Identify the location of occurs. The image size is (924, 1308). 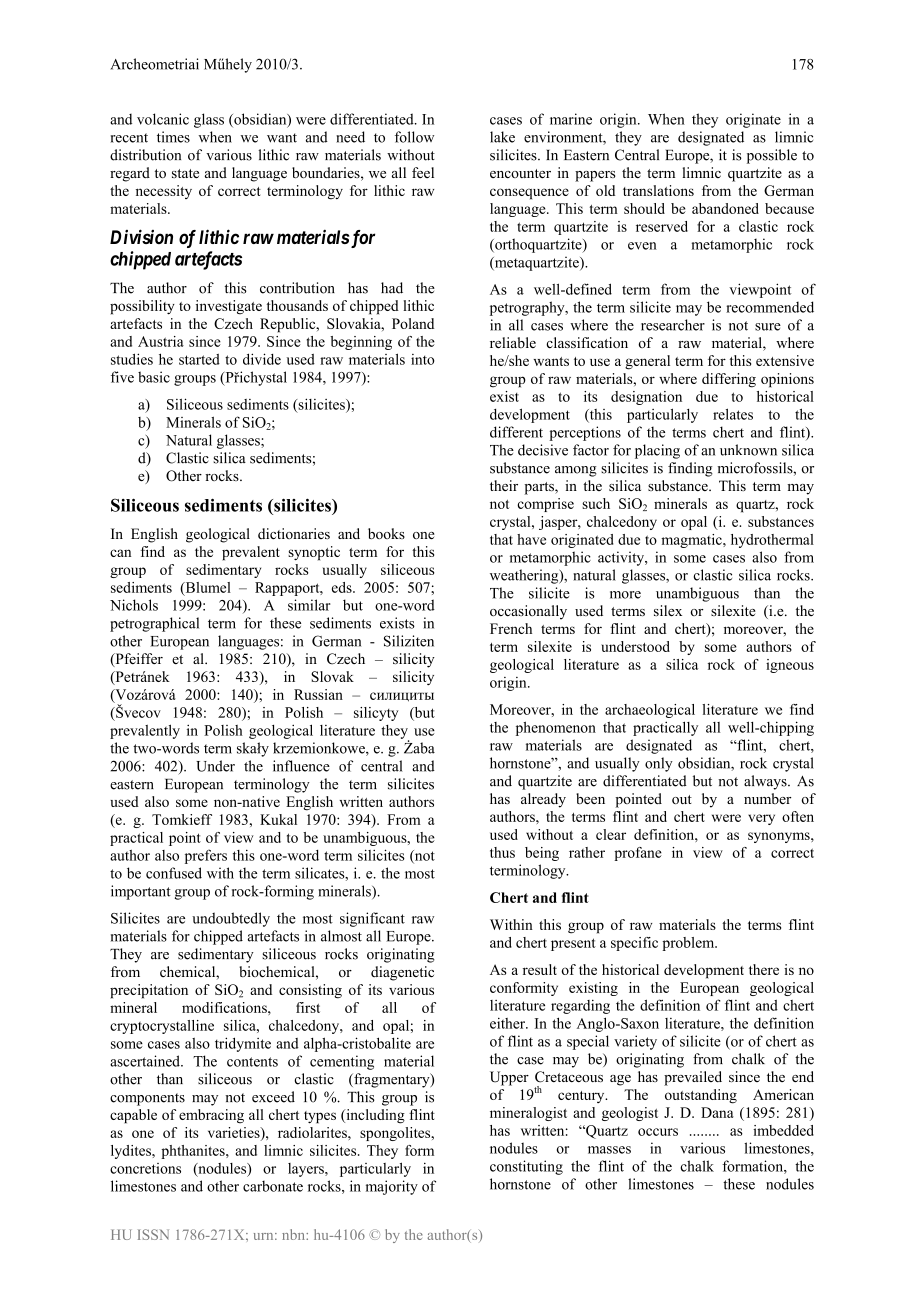
(658, 1132).
